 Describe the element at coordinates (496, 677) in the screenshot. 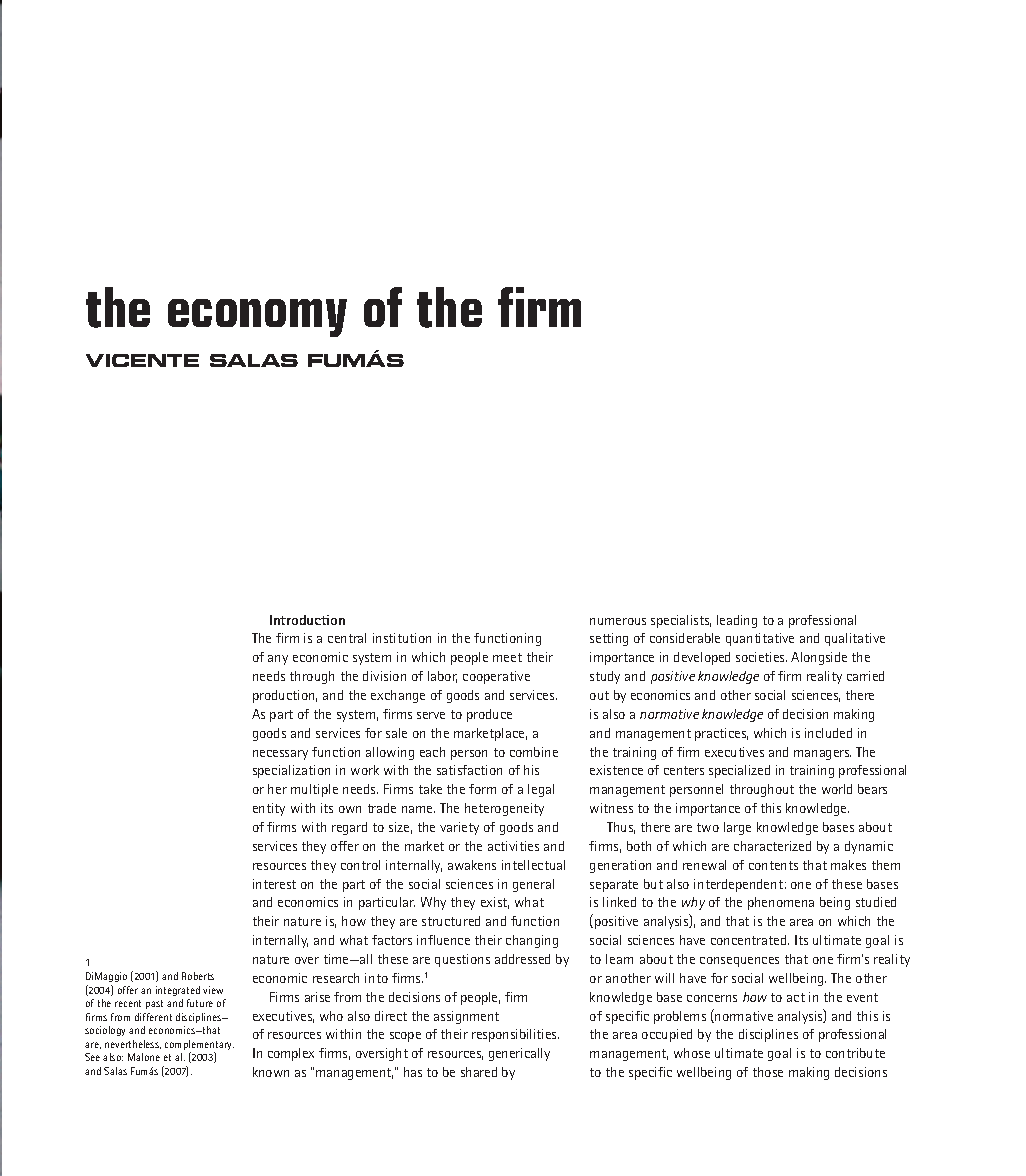

I see `cooperative` at that location.
